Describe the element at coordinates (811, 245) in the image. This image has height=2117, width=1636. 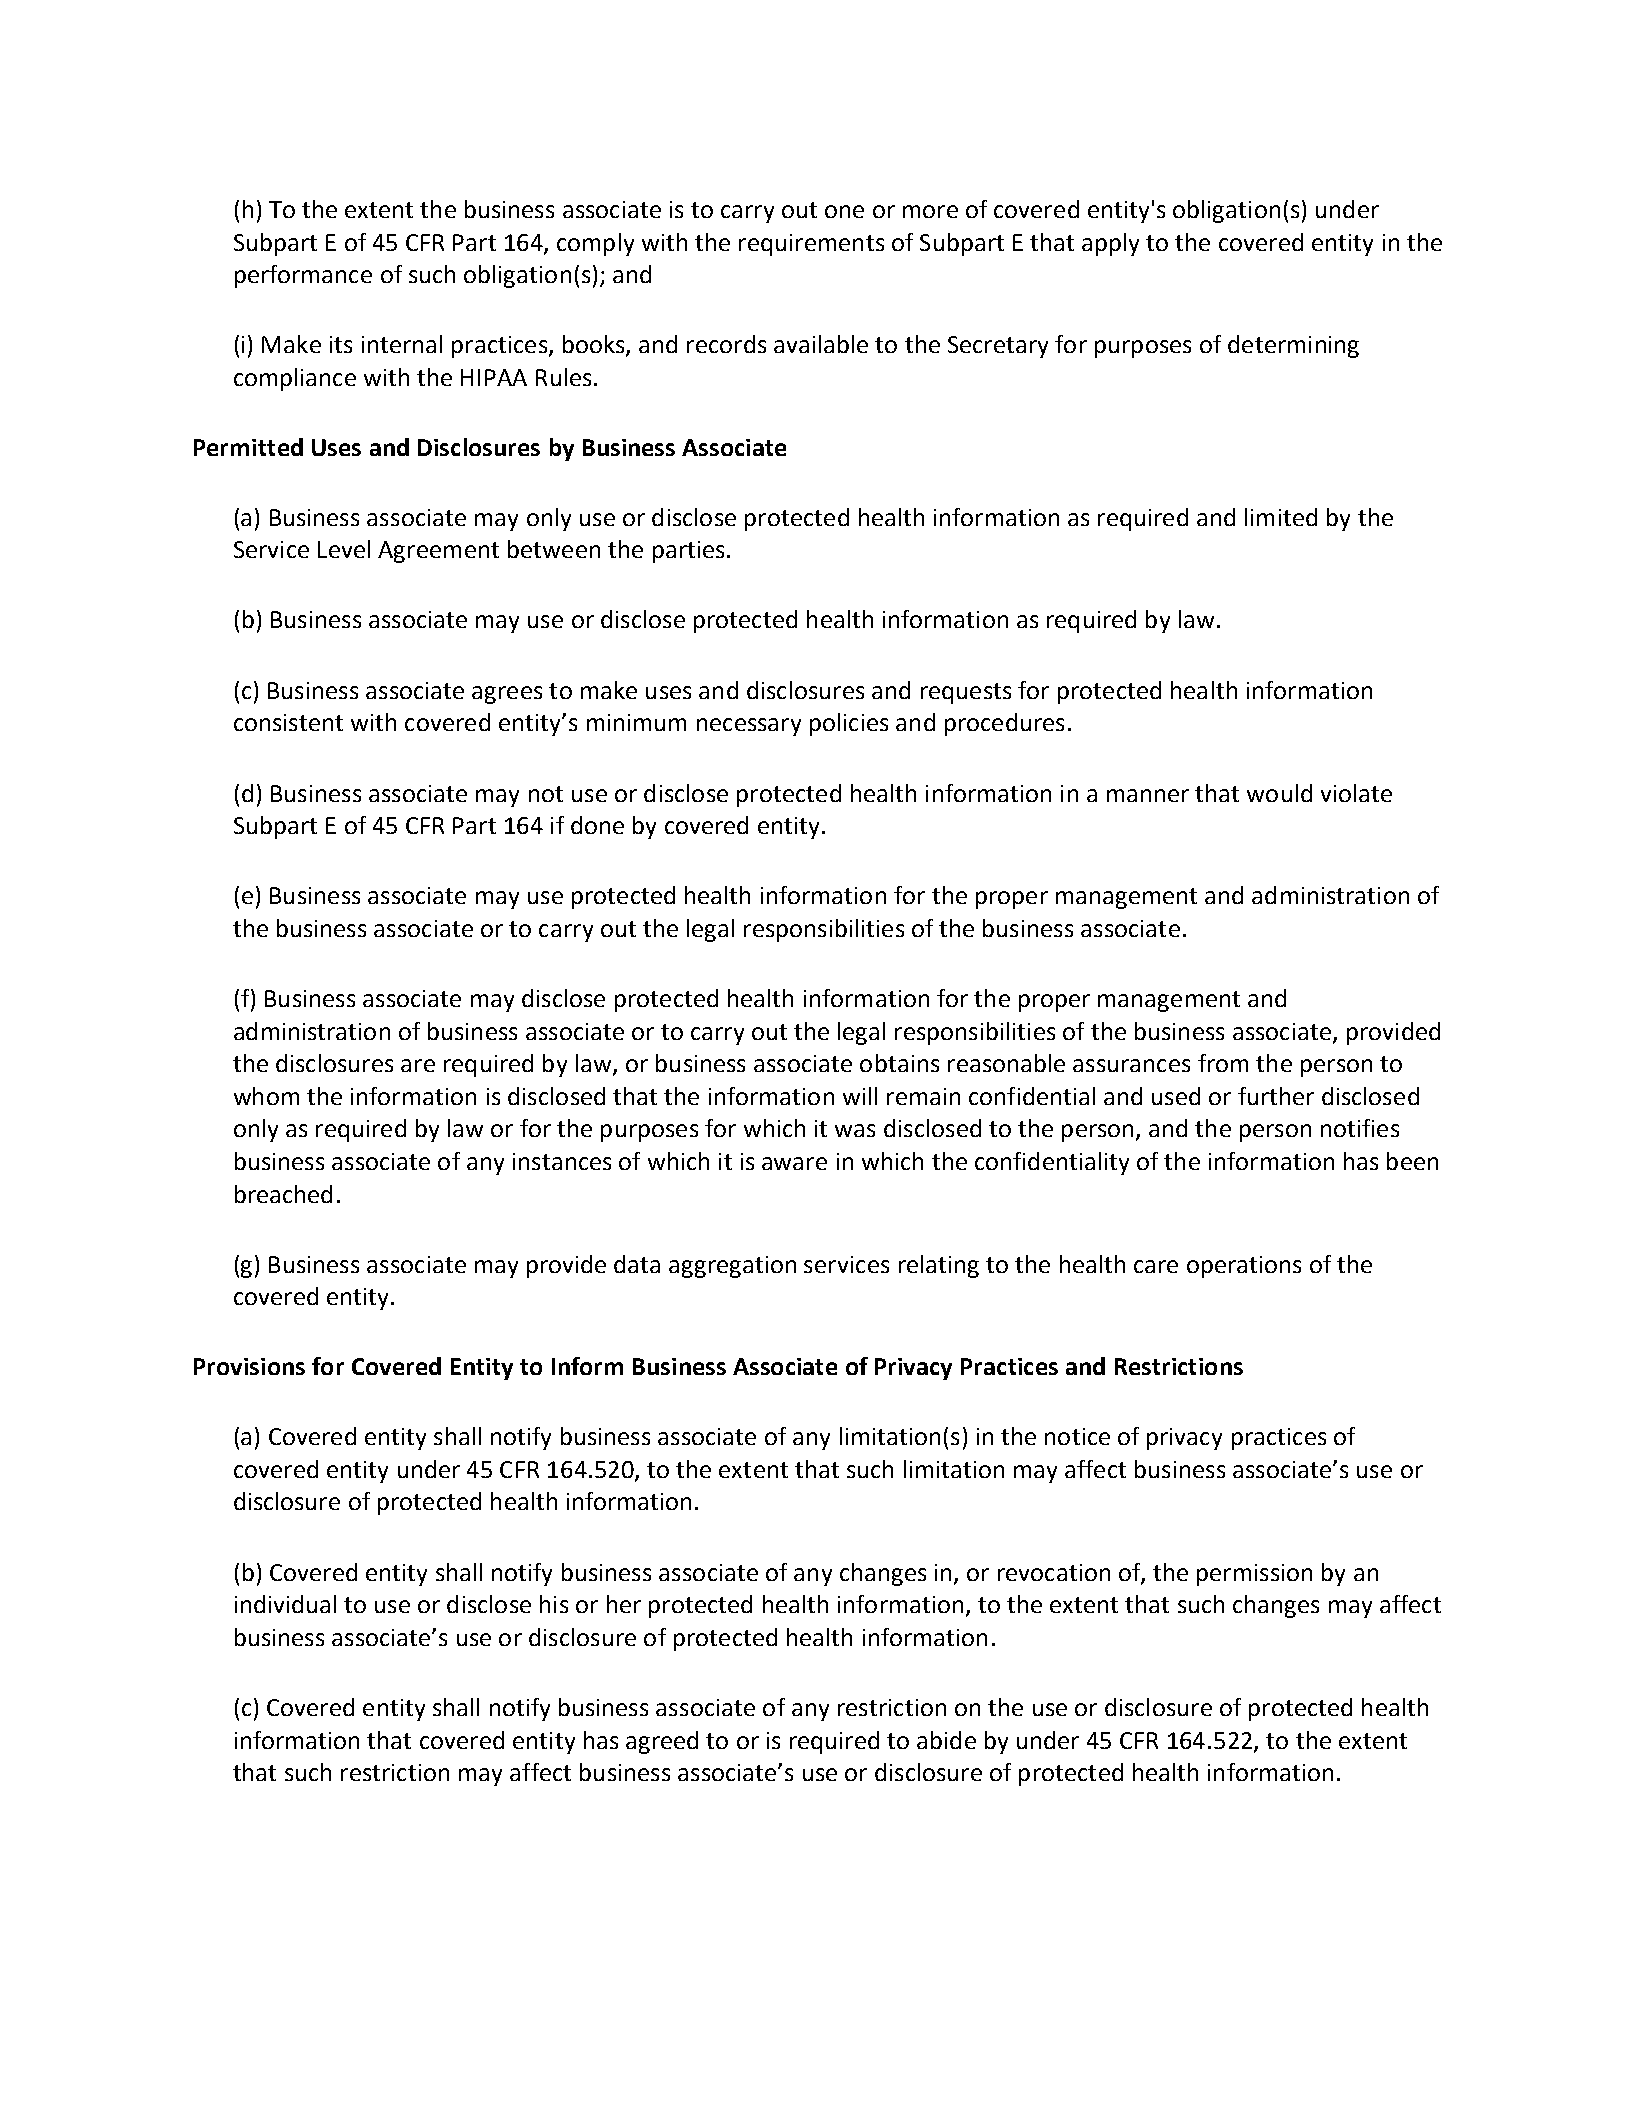
I see `requirements` at that location.
